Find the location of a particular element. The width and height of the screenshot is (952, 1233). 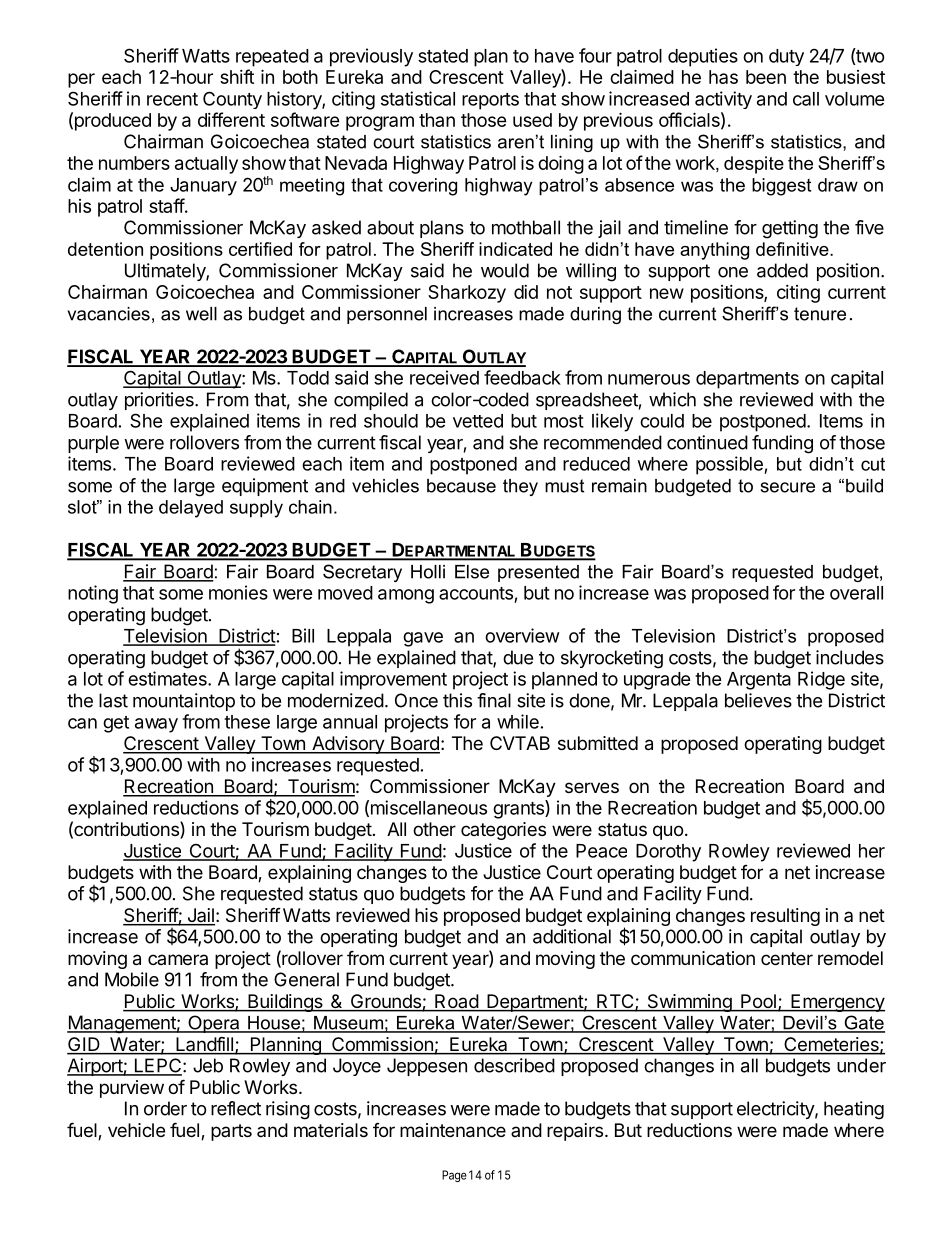

been is located at coordinates (766, 77).
